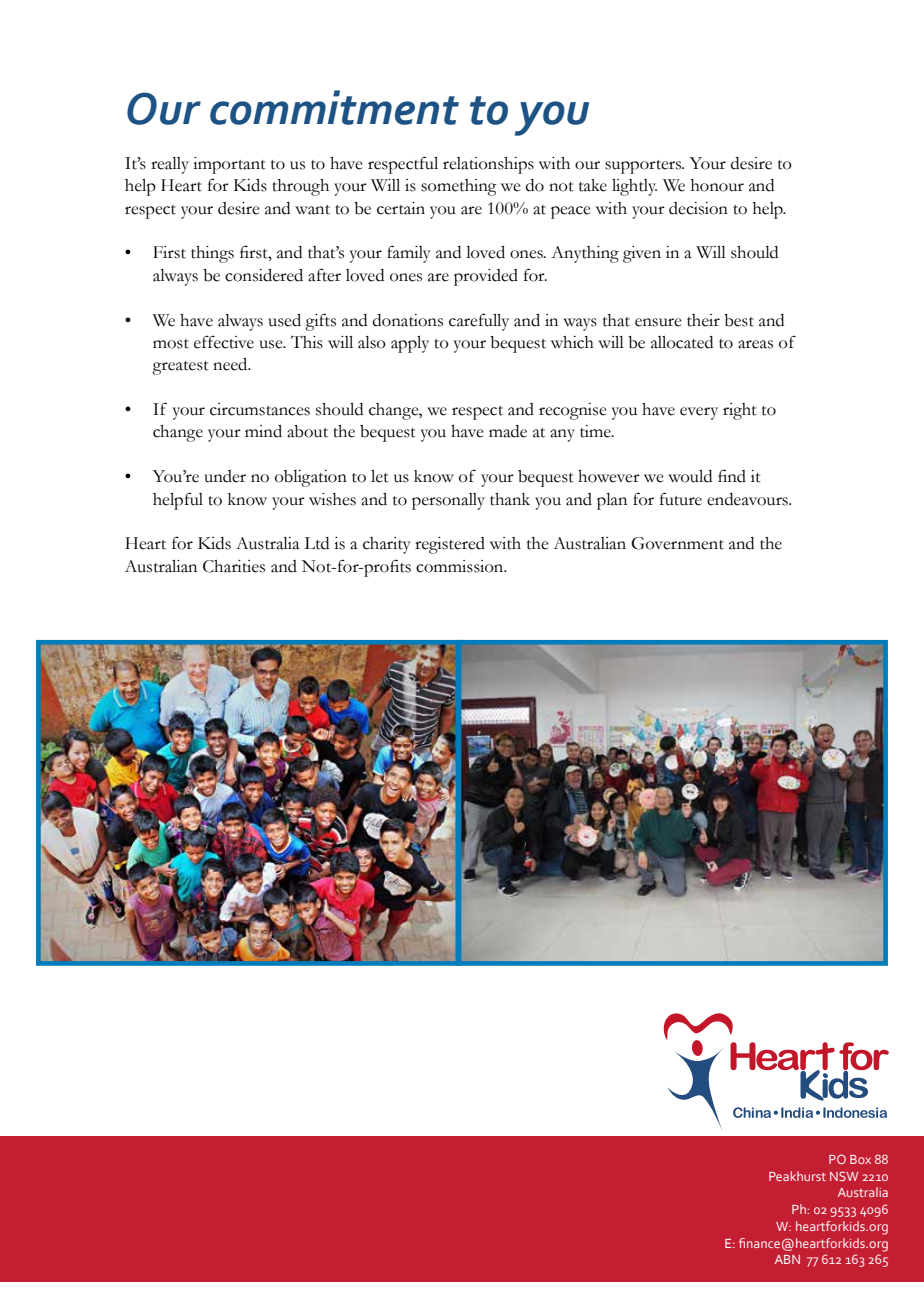 This page has width=924, height=1308. Describe the element at coordinates (234, 566) in the page. I see `Charities` at that location.
